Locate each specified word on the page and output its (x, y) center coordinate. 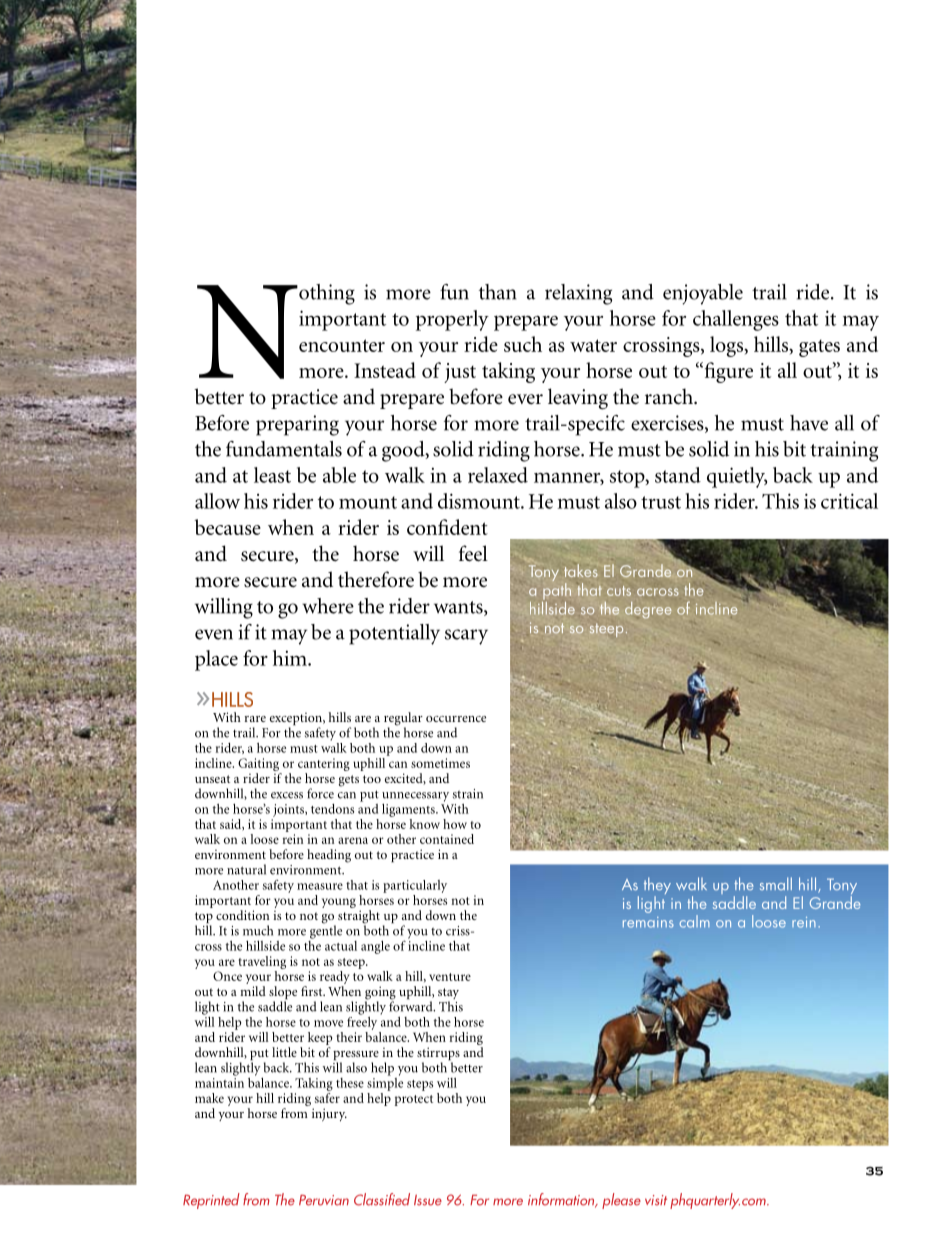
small (776, 883)
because (227, 527)
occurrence (456, 719)
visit (656, 1200)
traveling (262, 962)
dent (469, 527)
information (562, 1200)
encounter (342, 345)
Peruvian (324, 1200)
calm (694, 921)
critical (849, 501)
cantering (324, 766)
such (523, 344)
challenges (736, 320)
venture (450, 977)
